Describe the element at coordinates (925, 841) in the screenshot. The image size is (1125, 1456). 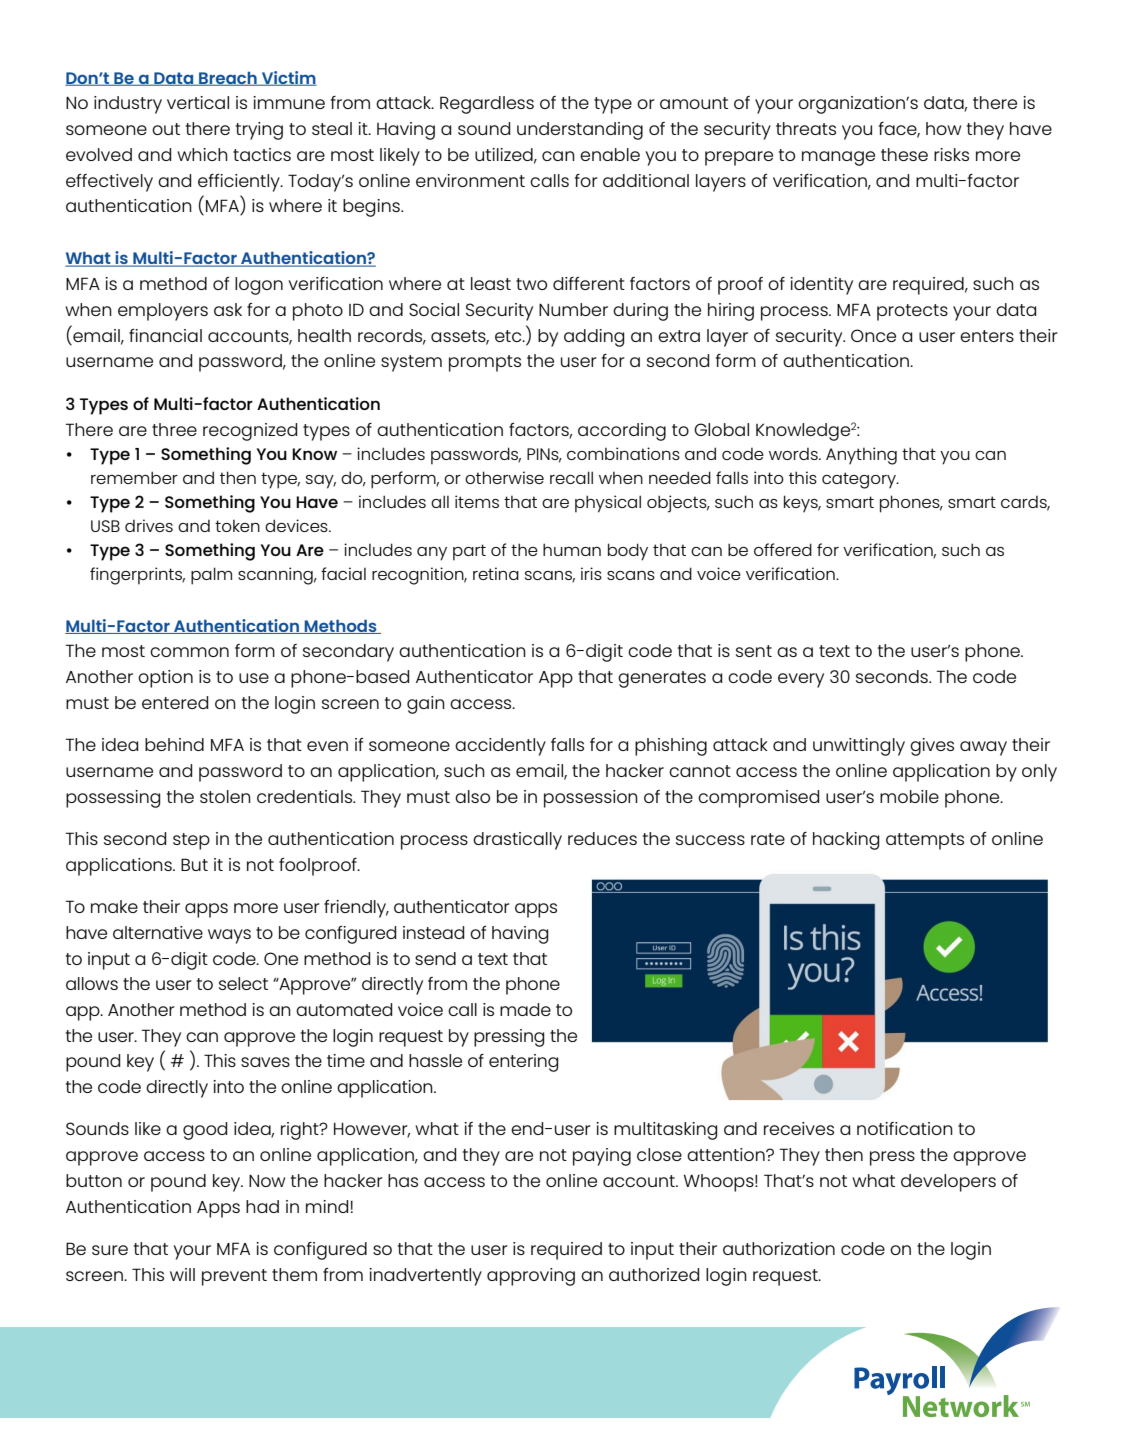
I see `attempts` at that location.
